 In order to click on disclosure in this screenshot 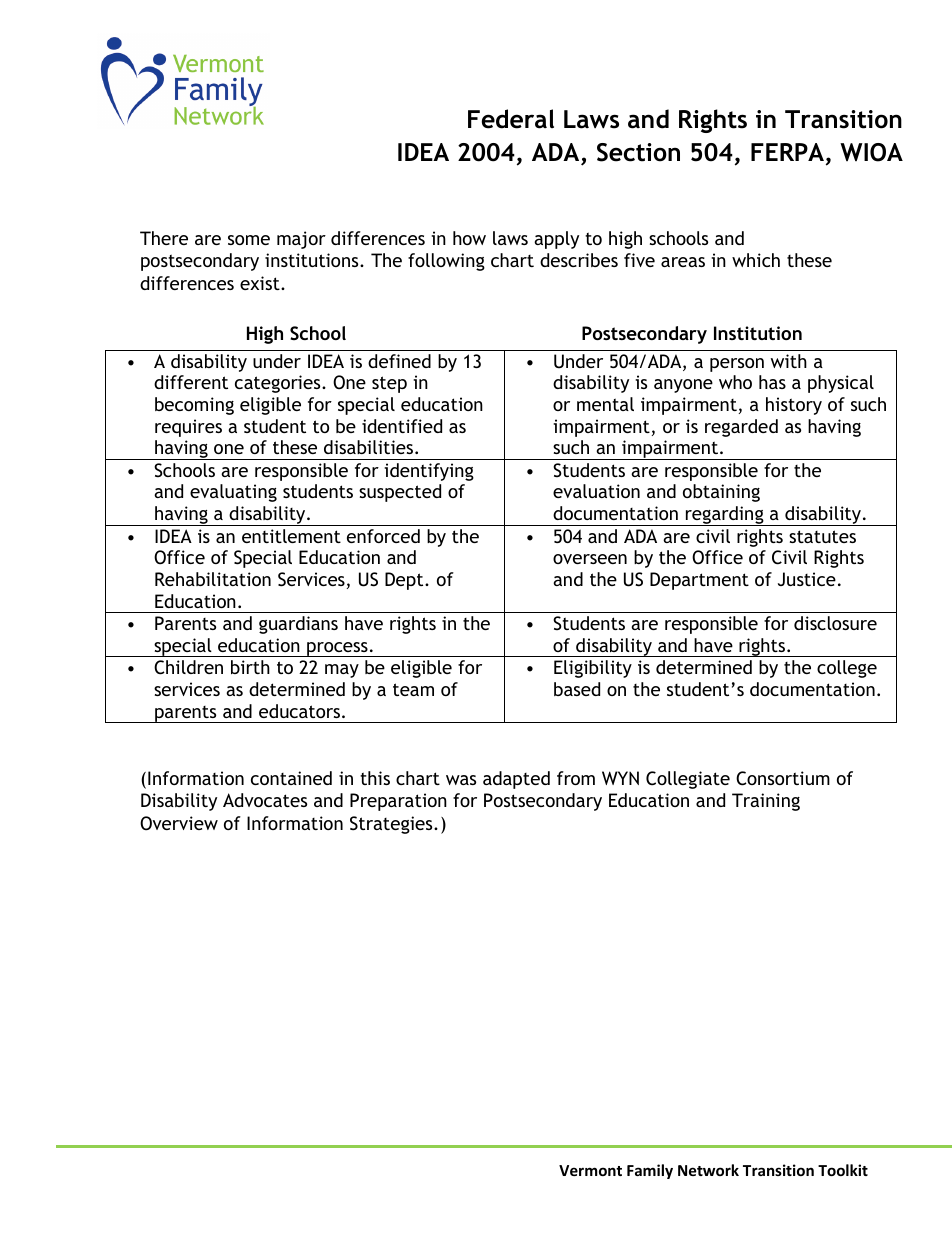, I will do `click(835, 623)`.
